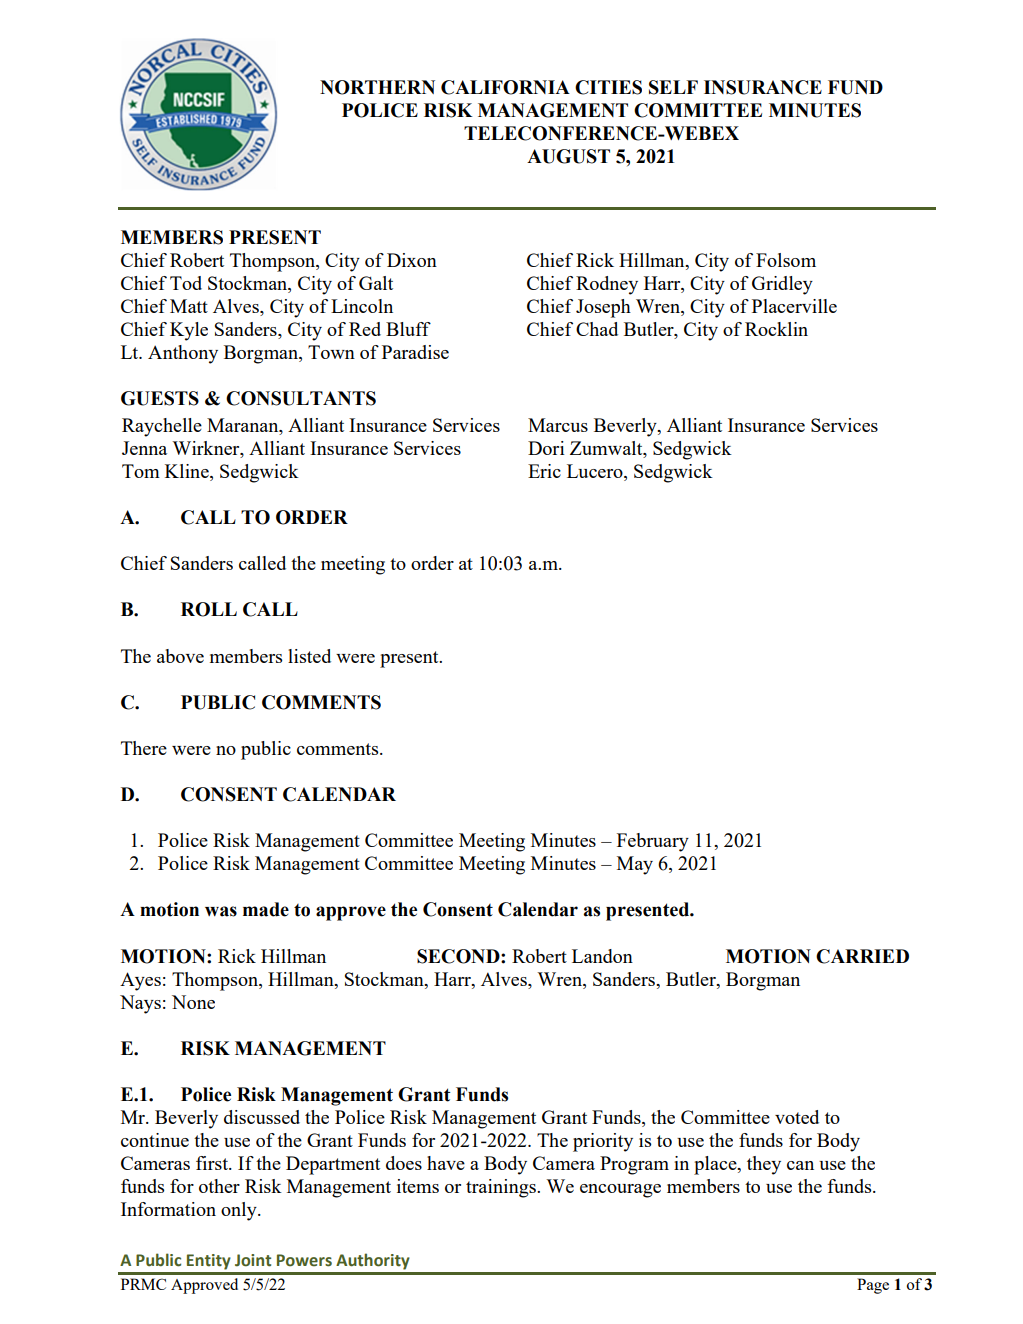  What do you see at coordinates (221, 911) in the screenshot?
I see `was` at bounding box center [221, 911].
